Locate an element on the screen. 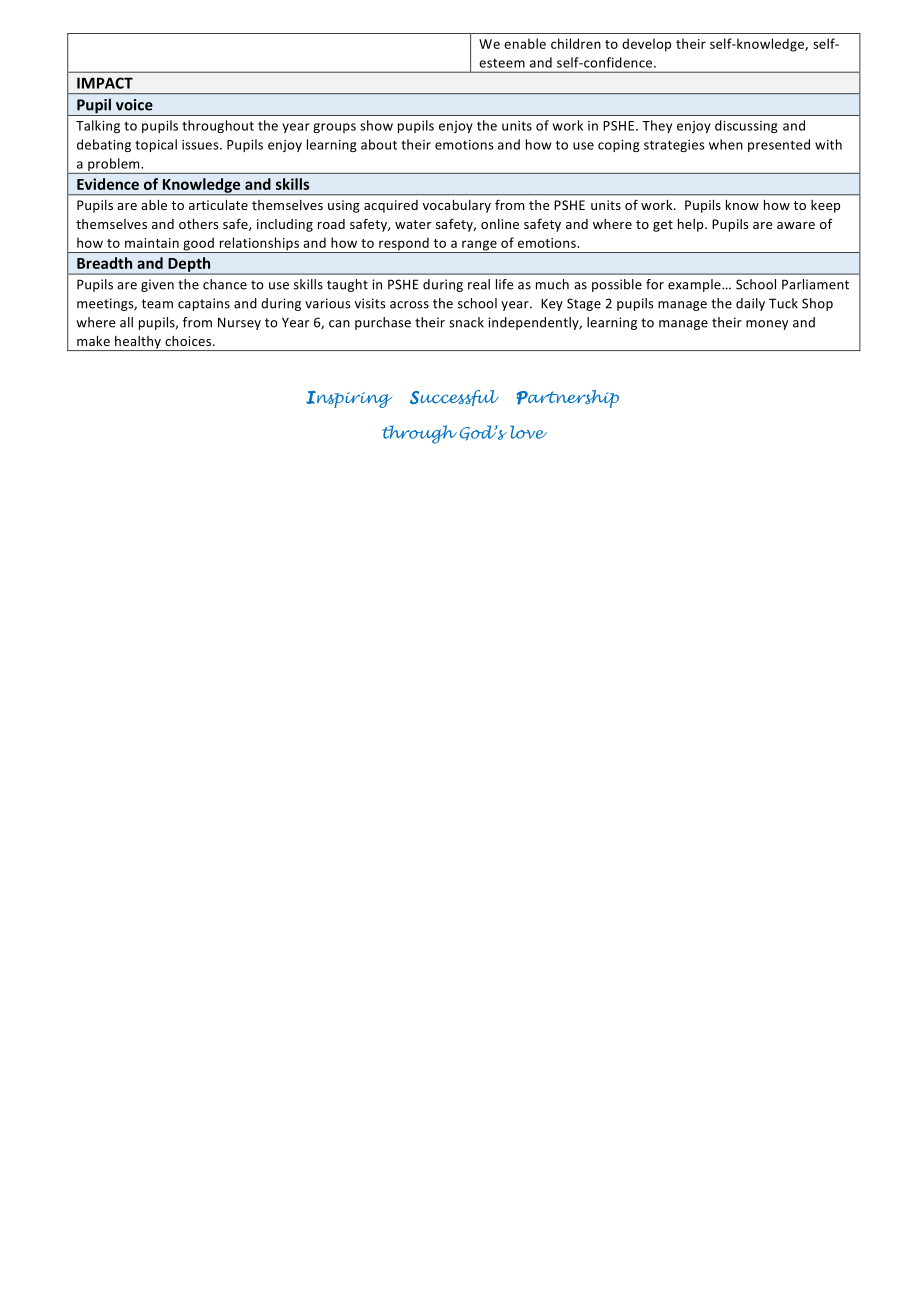  about is located at coordinates (379, 144).
